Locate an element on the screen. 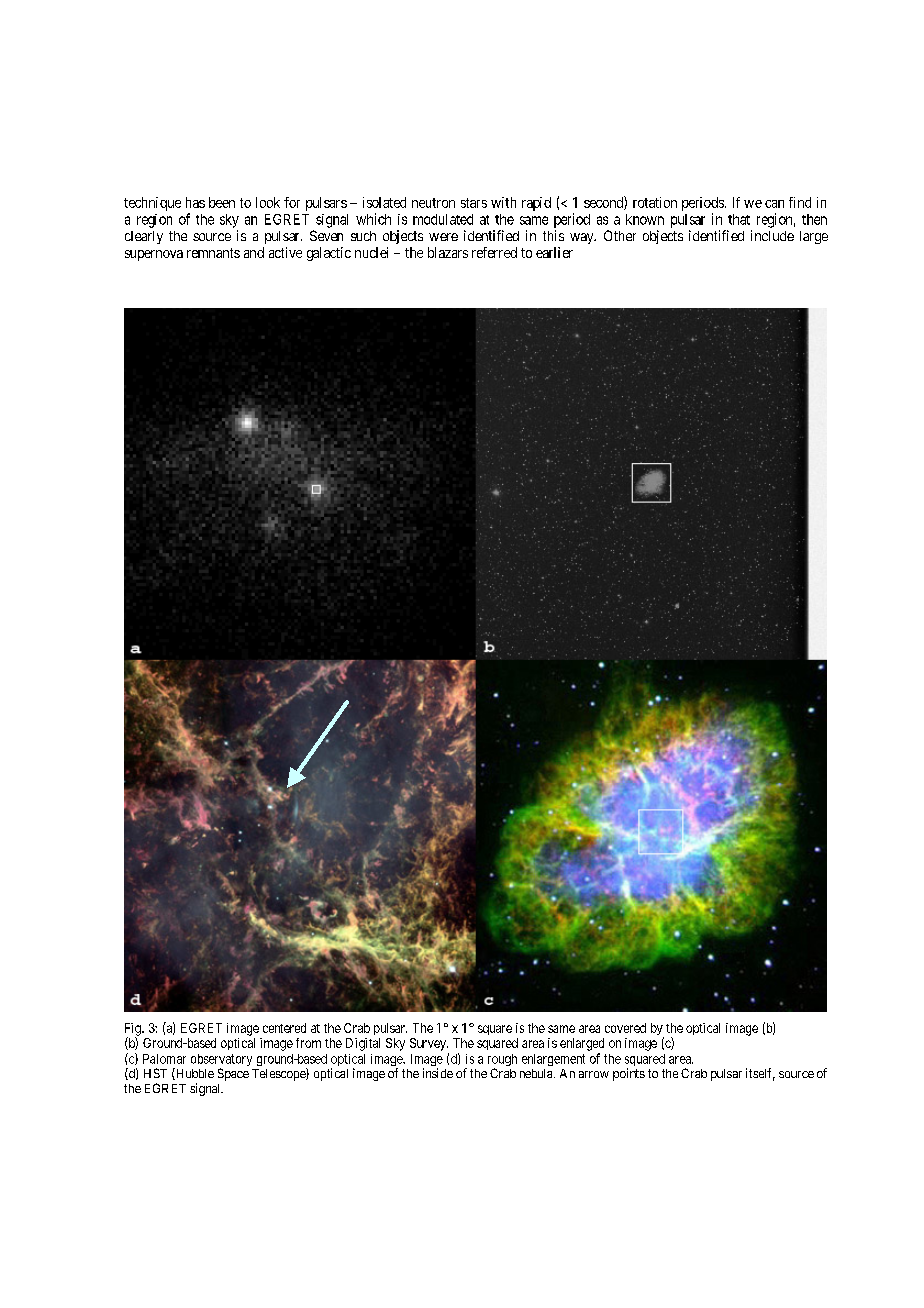 Image resolution: width=924 pixels, height=1308 pixels. were is located at coordinates (443, 237).
